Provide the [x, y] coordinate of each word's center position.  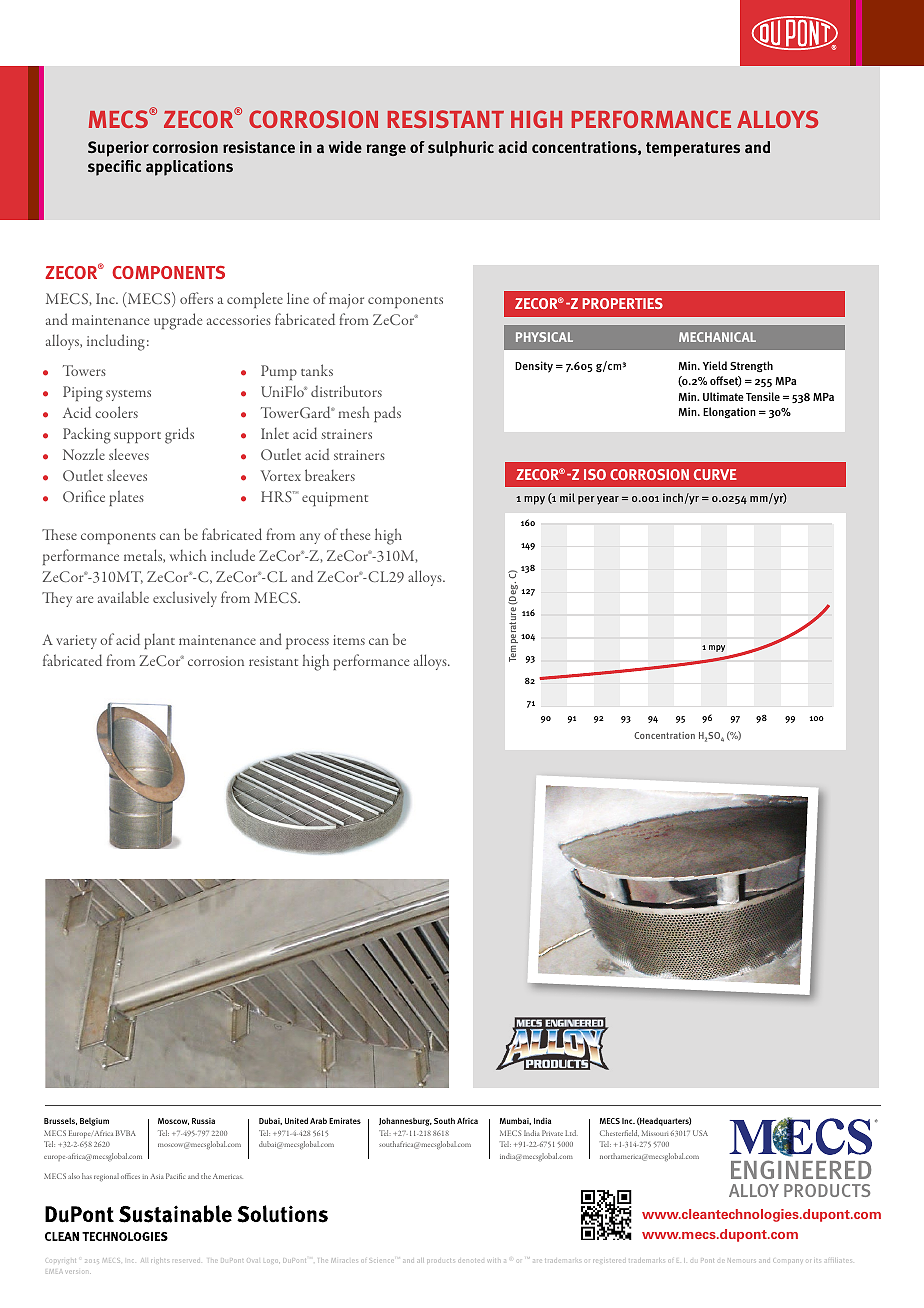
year [608, 500]
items [349, 640]
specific [114, 168]
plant [159, 641]
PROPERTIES [622, 303]
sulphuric [461, 149]
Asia [157, 1176]
